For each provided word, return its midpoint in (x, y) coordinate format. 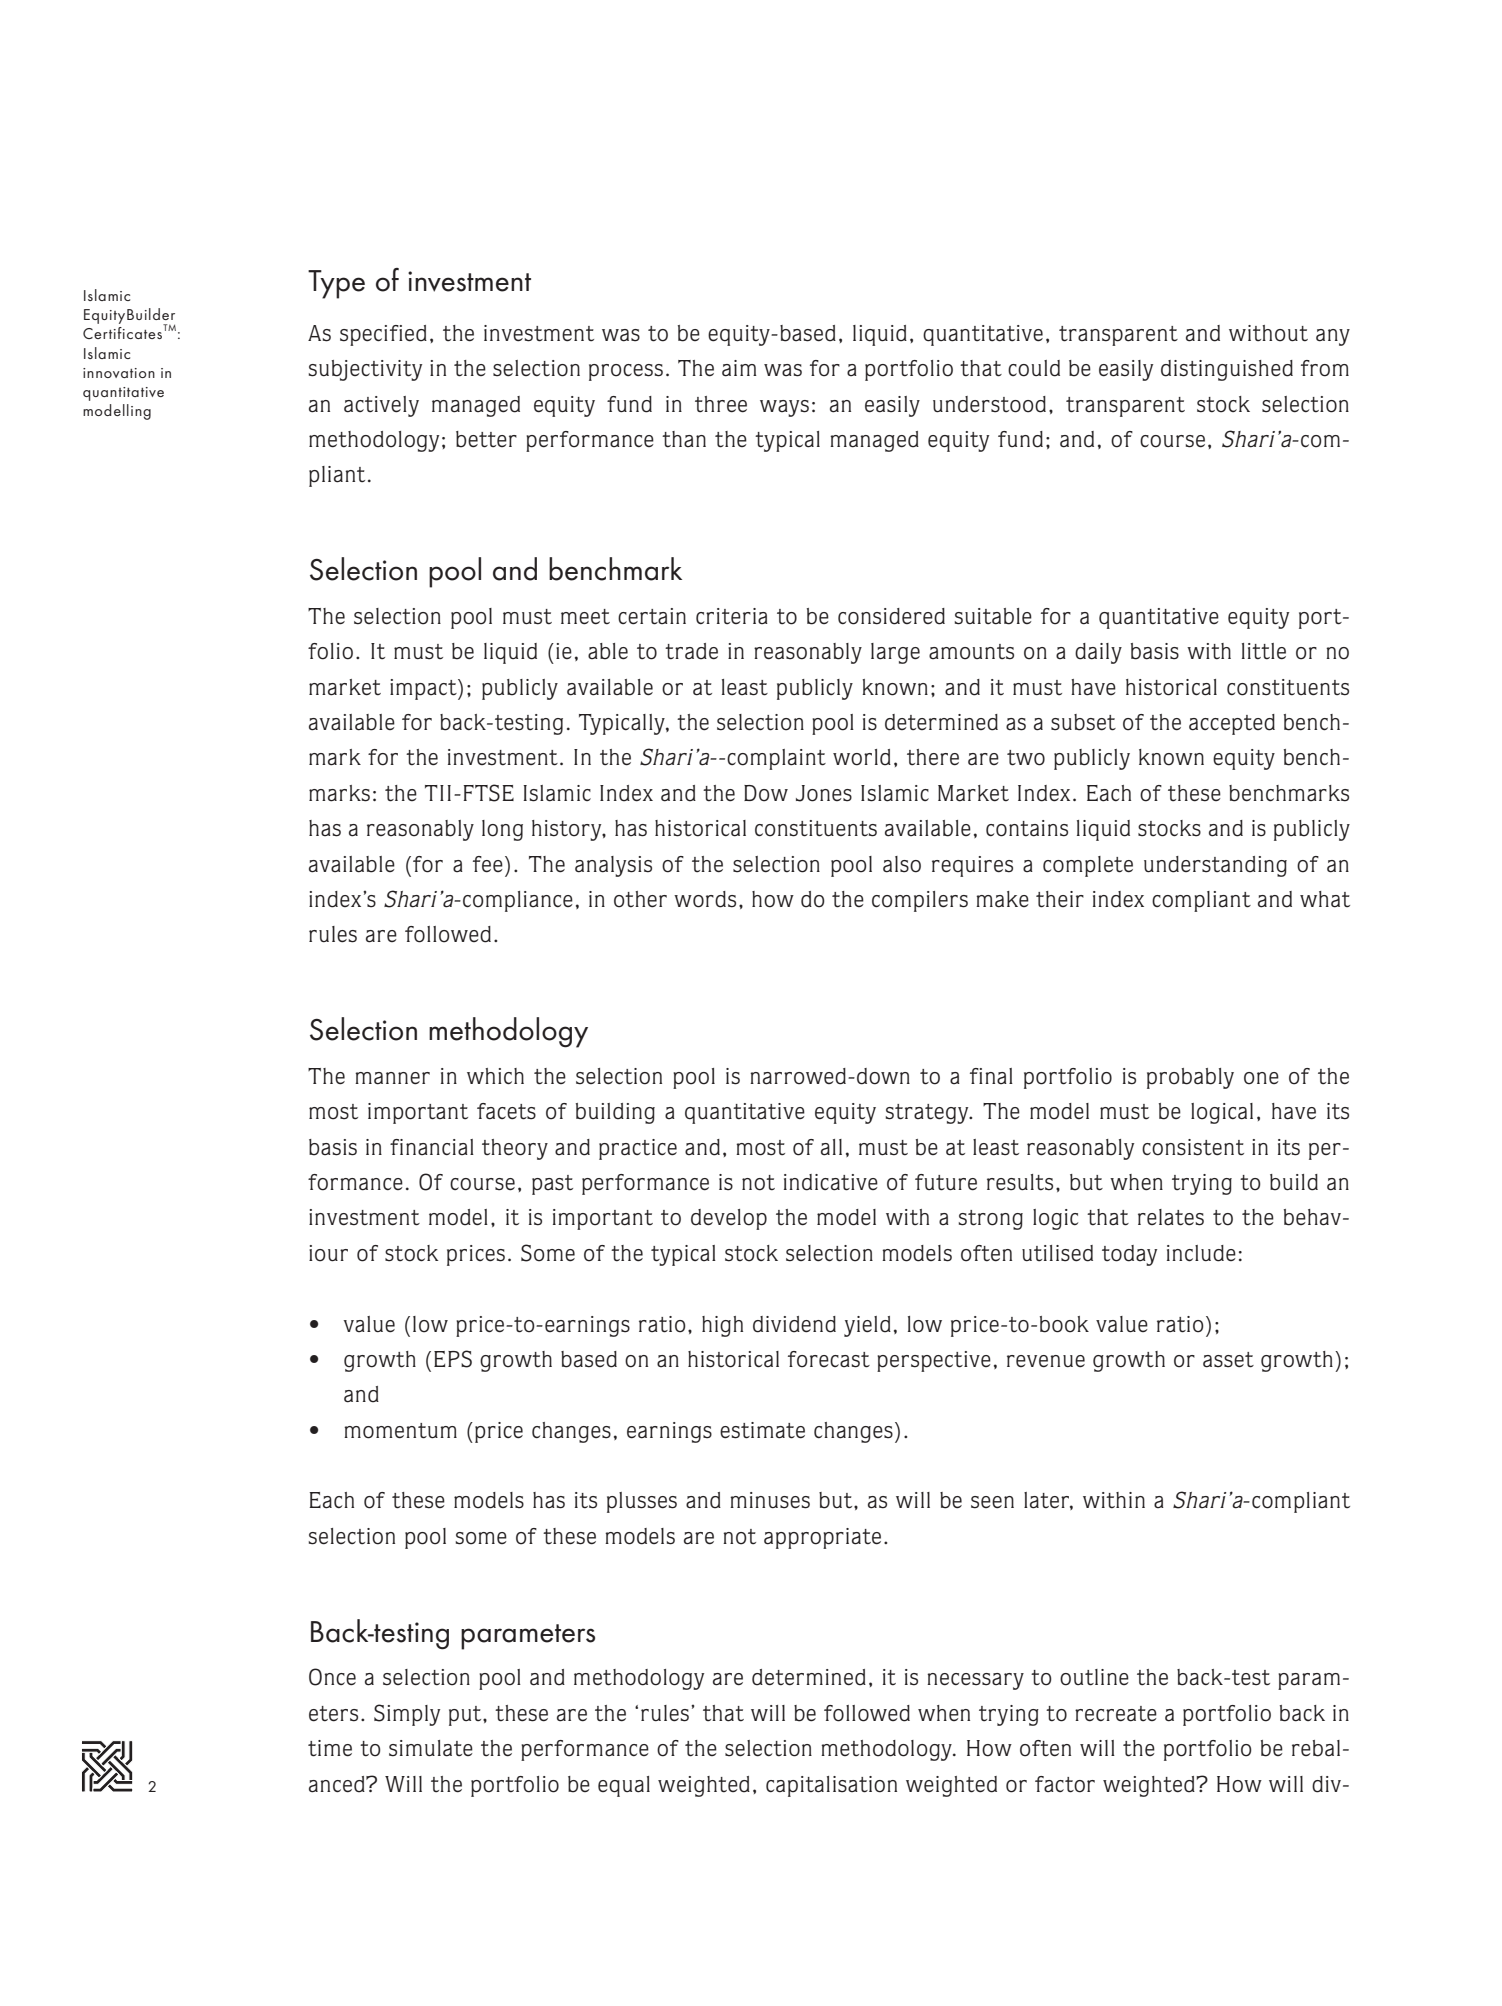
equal (624, 1786)
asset (1228, 1360)
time (330, 1748)
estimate (762, 1430)
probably (1190, 1078)
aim (739, 368)
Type (336, 284)
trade (691, 651)
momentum (400, 1431)
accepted (1232, 724)
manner (392, 1078)
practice (638, 1149)
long (502, 830)
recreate (1116, 1714)
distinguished (1227, 370)
